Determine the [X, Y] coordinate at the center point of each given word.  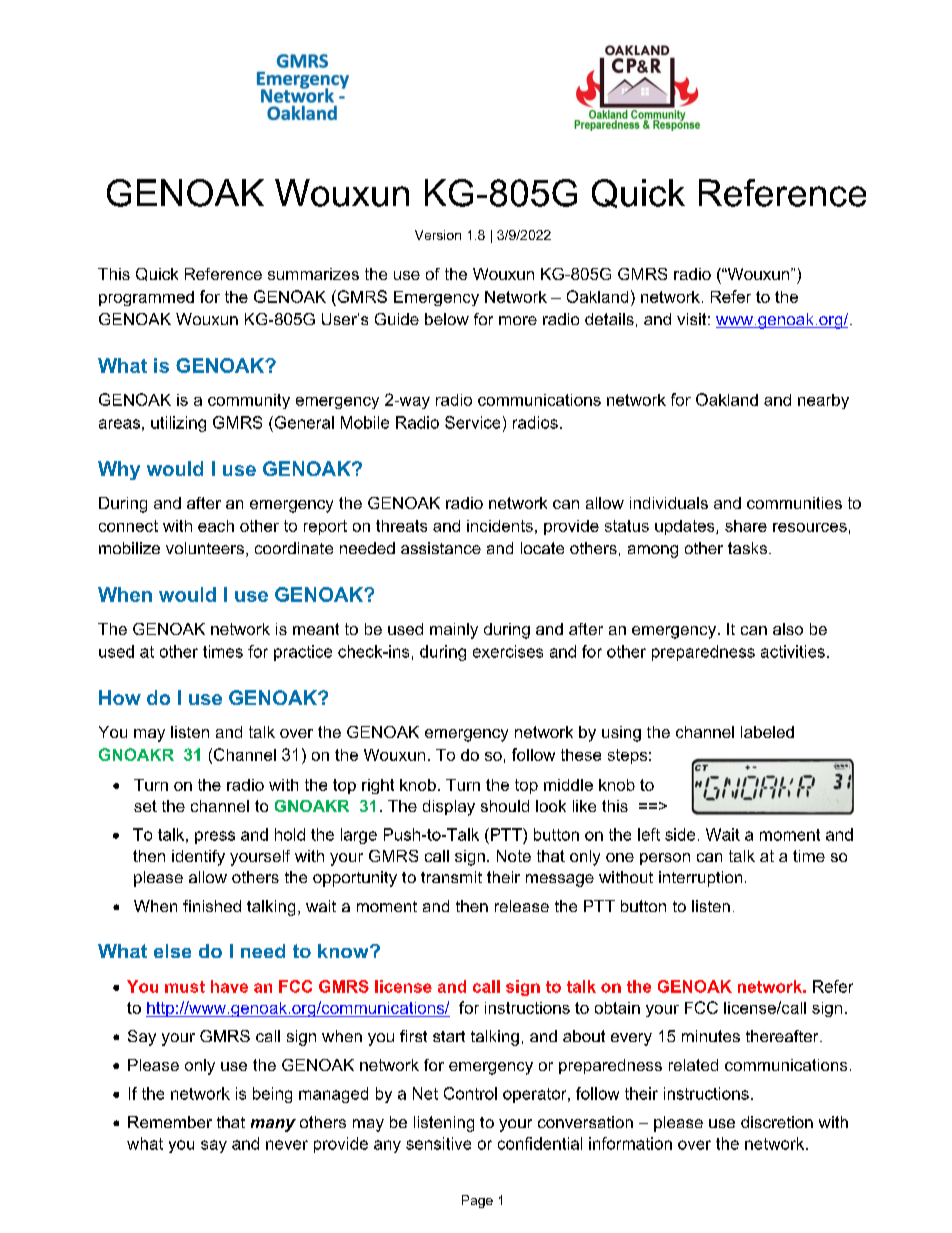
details [609, 319]
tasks [747, 548]
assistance [441, 548]
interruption [700, 879]
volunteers [205, 548]
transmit [451, 877]
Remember [170, 1122]
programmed [146, 298]
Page [477, 1201]
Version [438, 235]
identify [198, 858]
